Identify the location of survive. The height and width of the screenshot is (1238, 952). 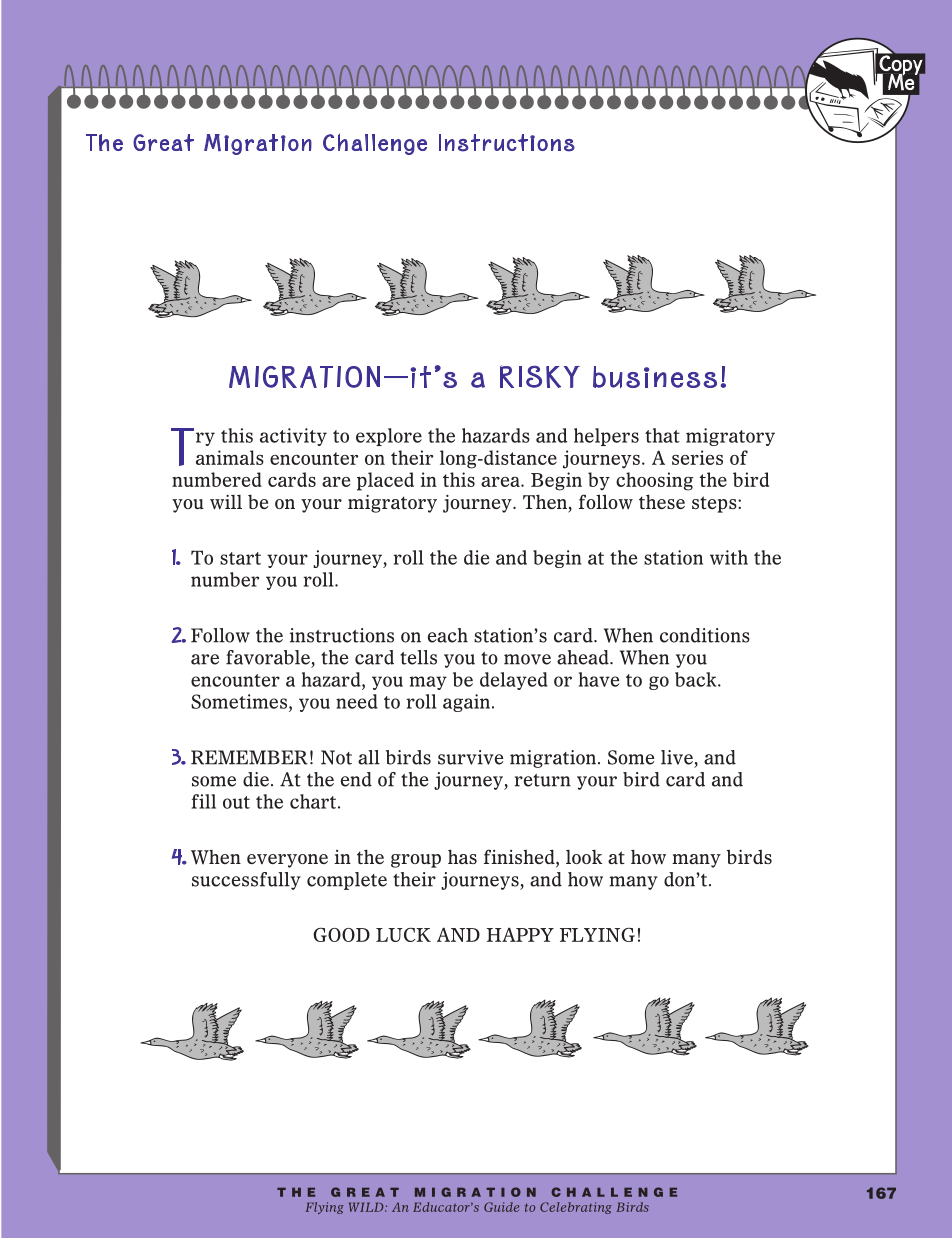
(471, 757).
